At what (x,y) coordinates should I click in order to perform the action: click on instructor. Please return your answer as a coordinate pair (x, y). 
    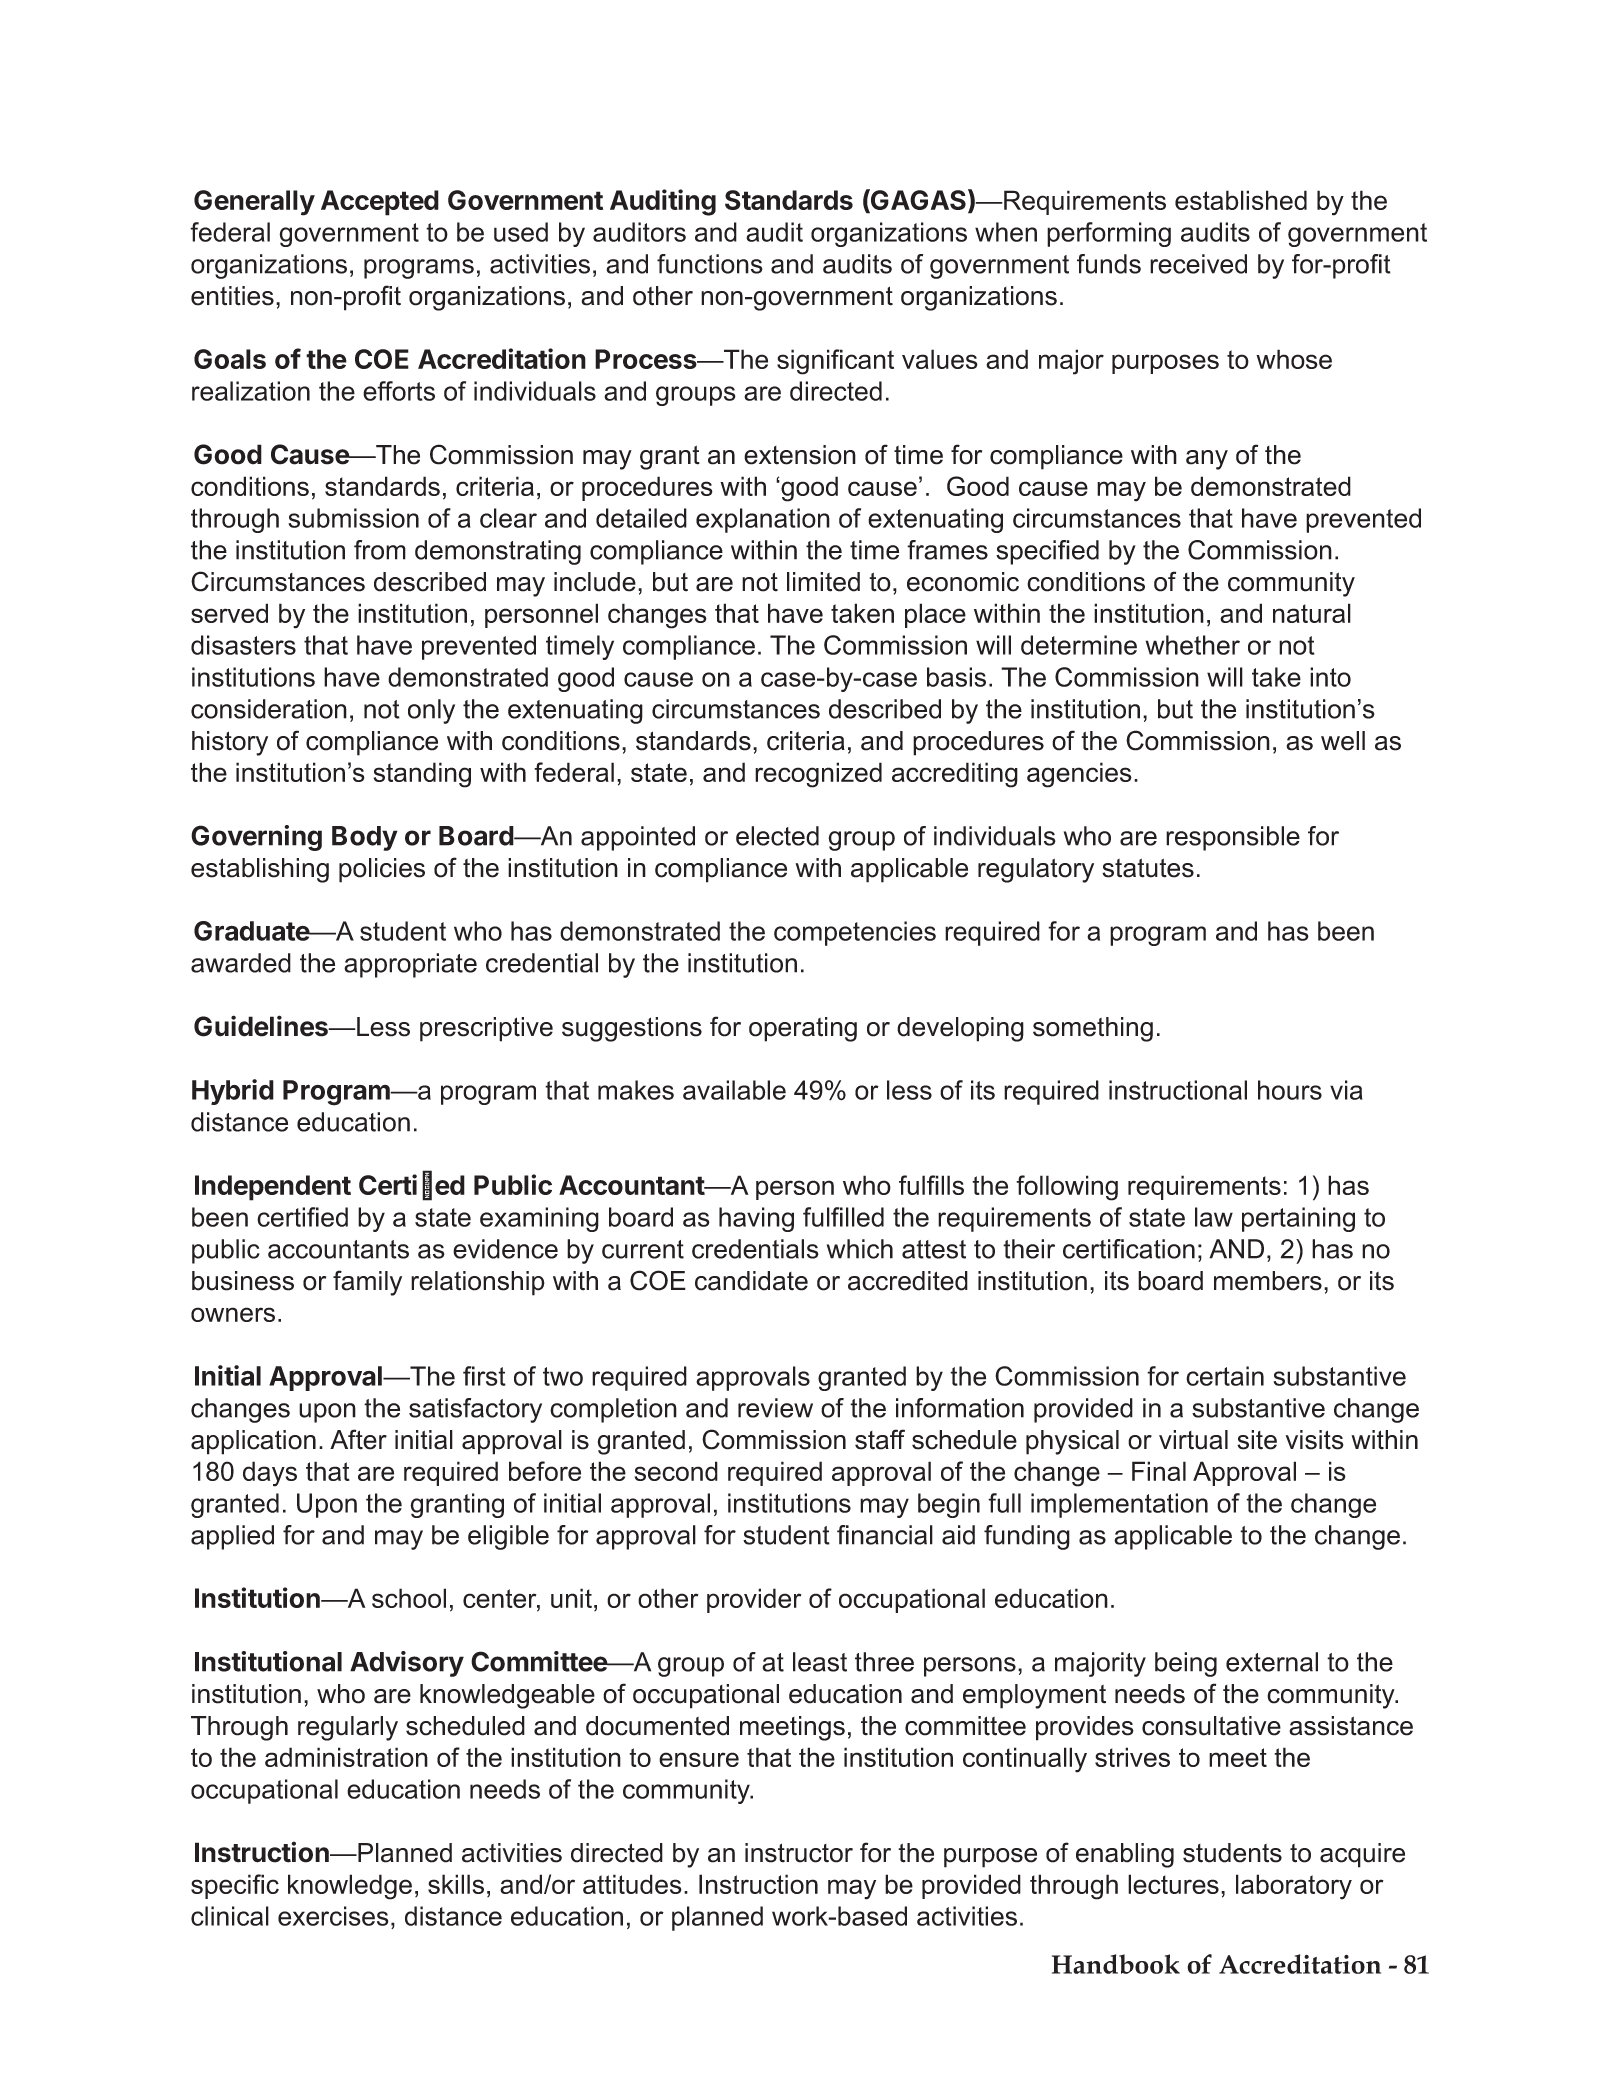
    Looking at the image, I should click on (799, 1853).
